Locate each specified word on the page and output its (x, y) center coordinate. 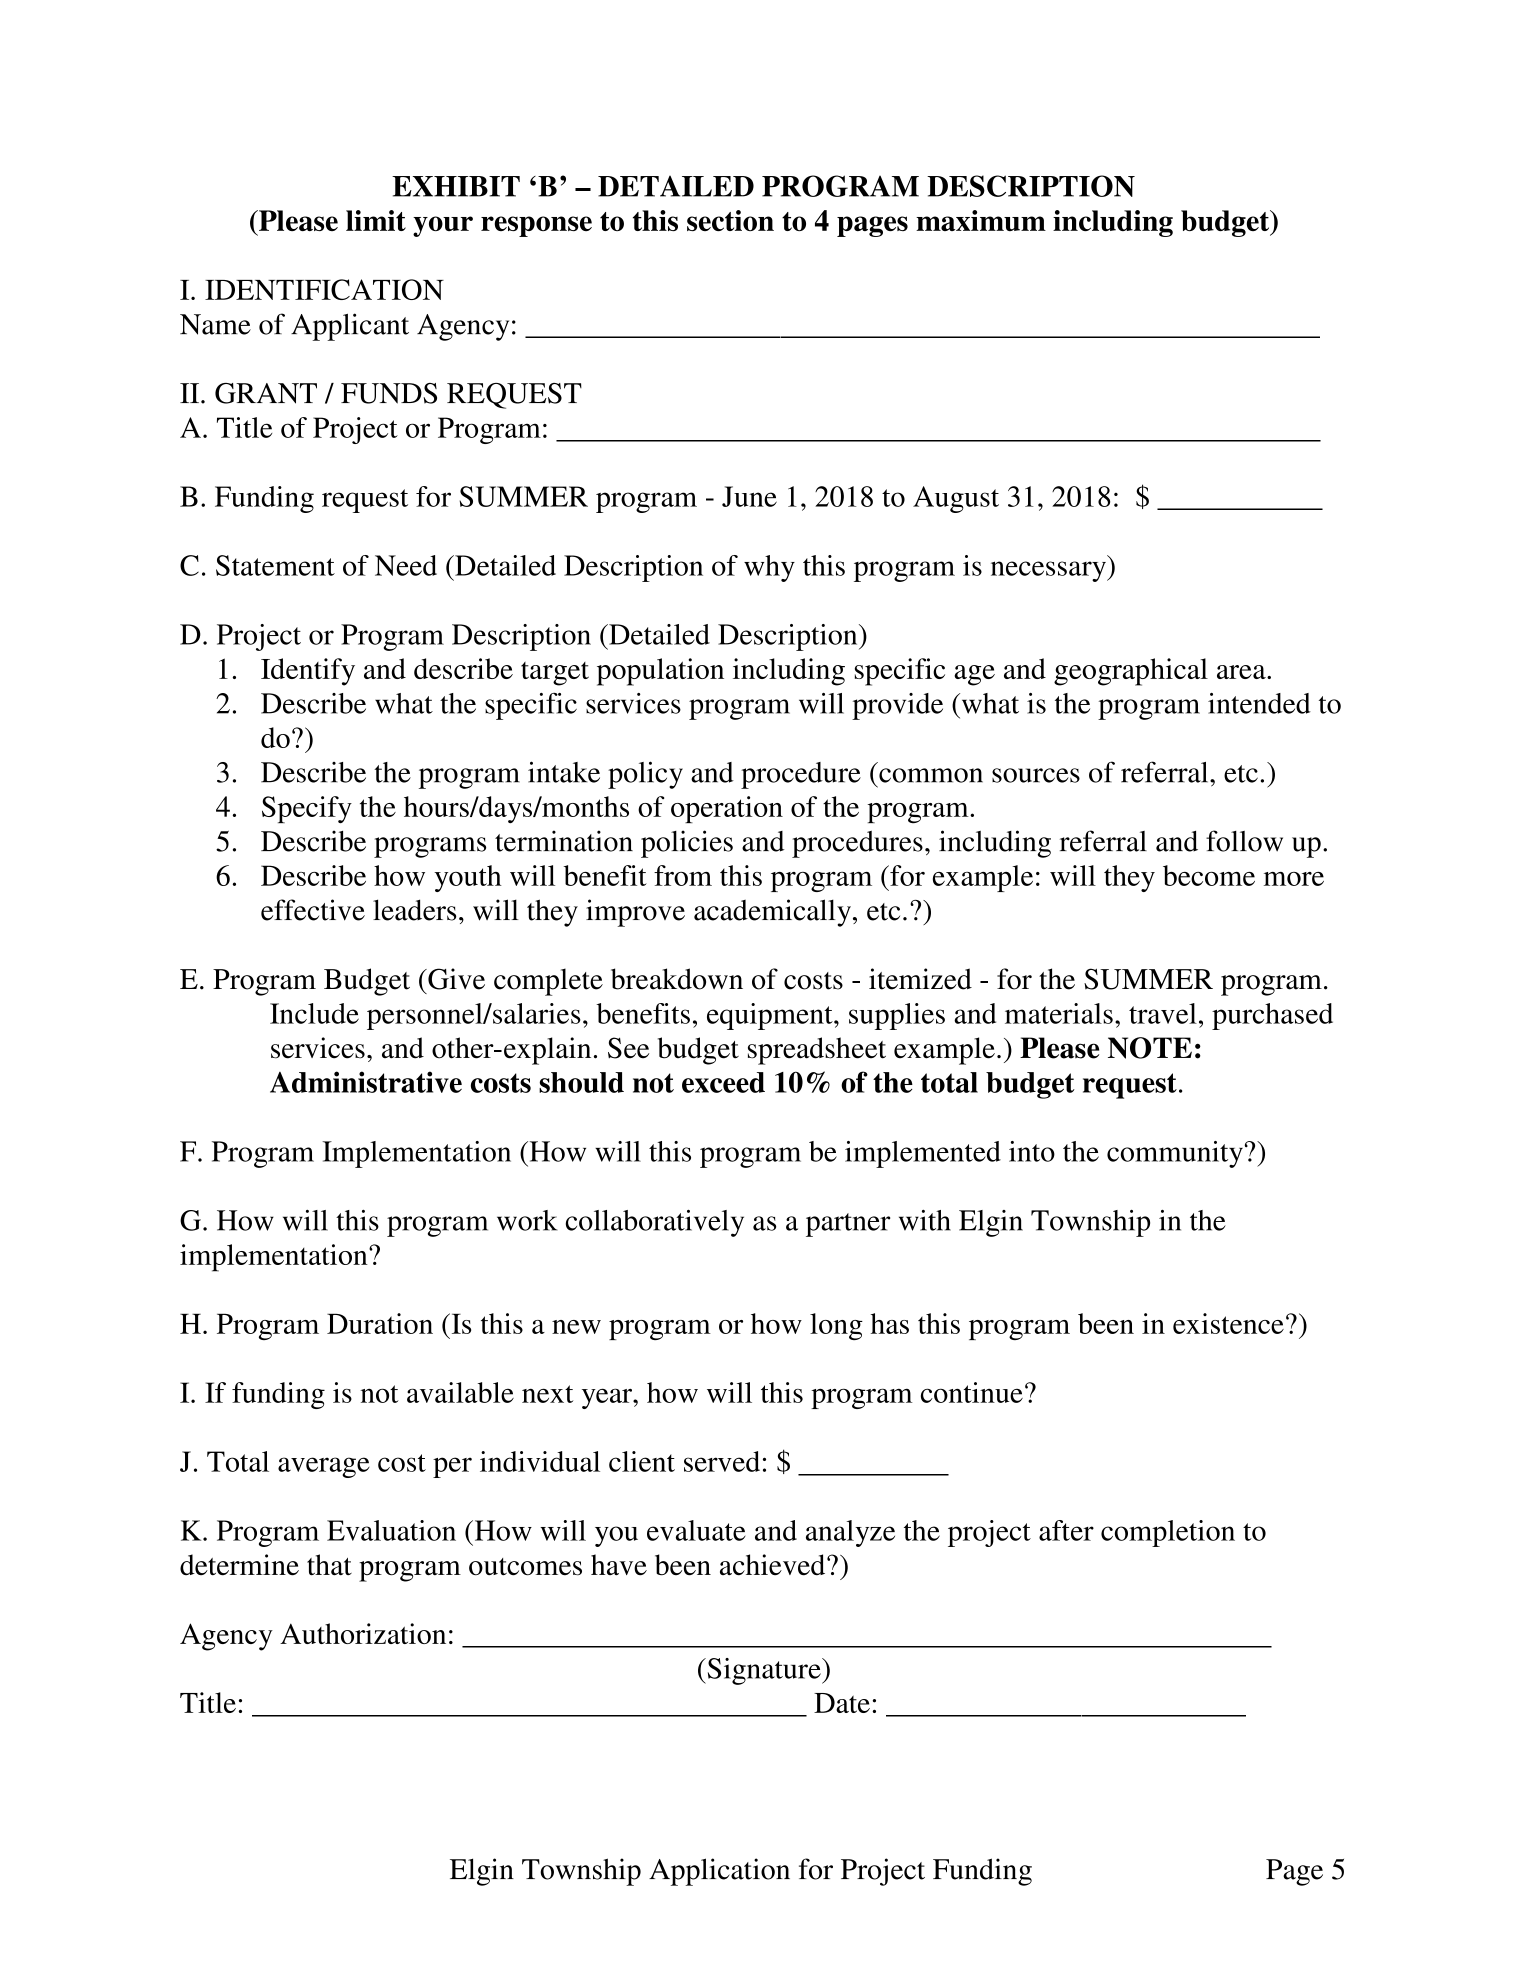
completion (1168, 1533)
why (769, 568)
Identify (308, 672)
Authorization (363, 1633)
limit (376, 220)
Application (719, 1872)
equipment (771, 1016)
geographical (1131, 672)
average (324, 1467)
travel (1163, 1013)
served (722, 1461)
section (730, 220)
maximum (981, 220)
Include (314, 1013)
